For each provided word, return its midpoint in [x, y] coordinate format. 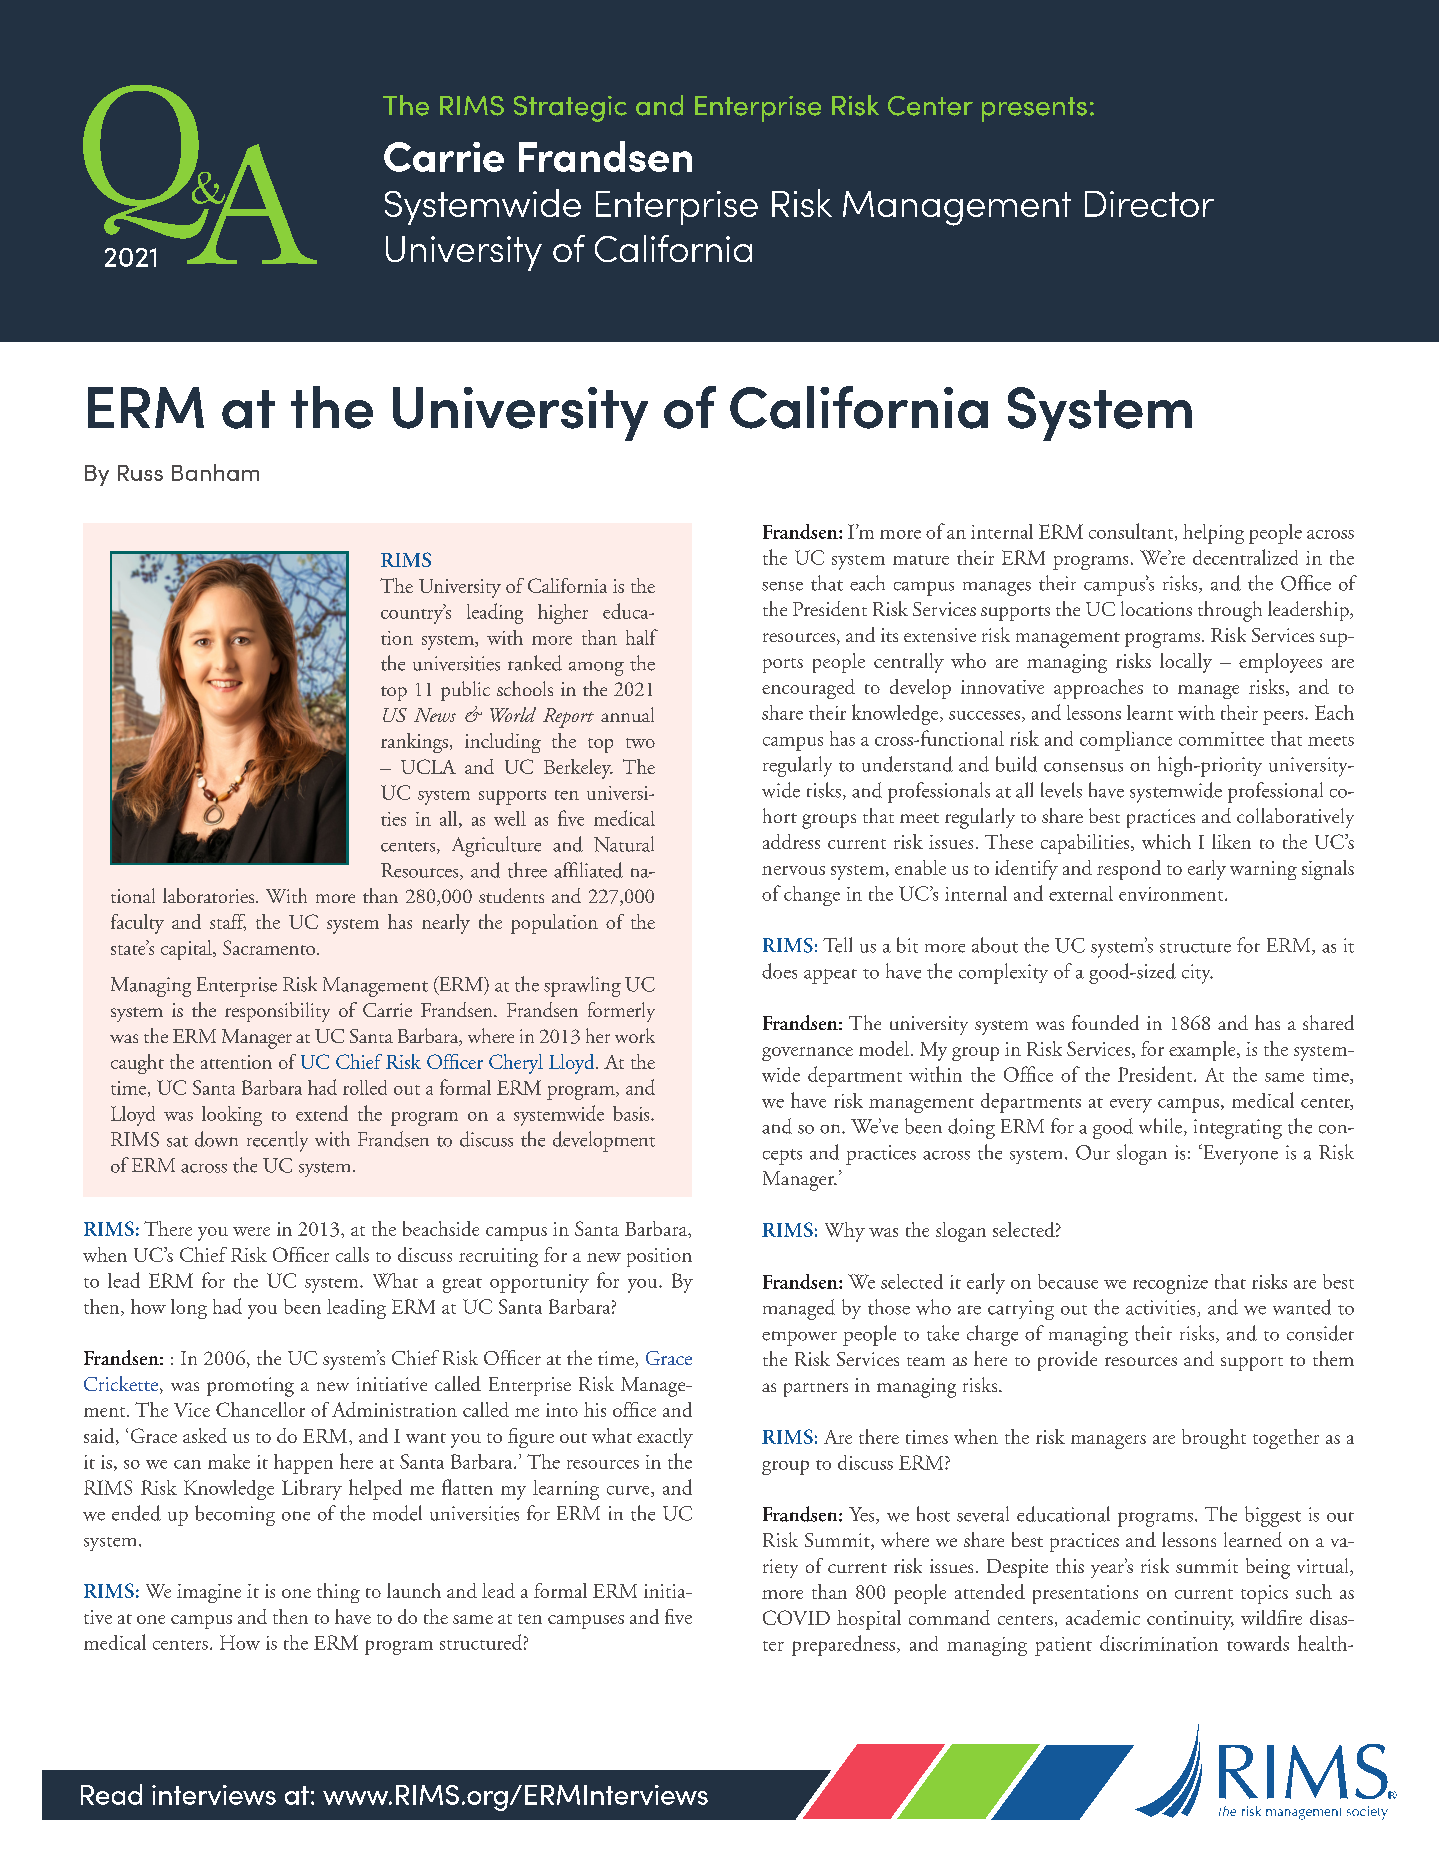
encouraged [808, 689]
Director [1149, 204]
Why [845, 1232]
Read [111, 1794]
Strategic [570, 109]
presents [1034, 109]
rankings [414, 743]
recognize [1170, 1284]
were [251, 1231]
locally [1186, 663]
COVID [796, 1617]
